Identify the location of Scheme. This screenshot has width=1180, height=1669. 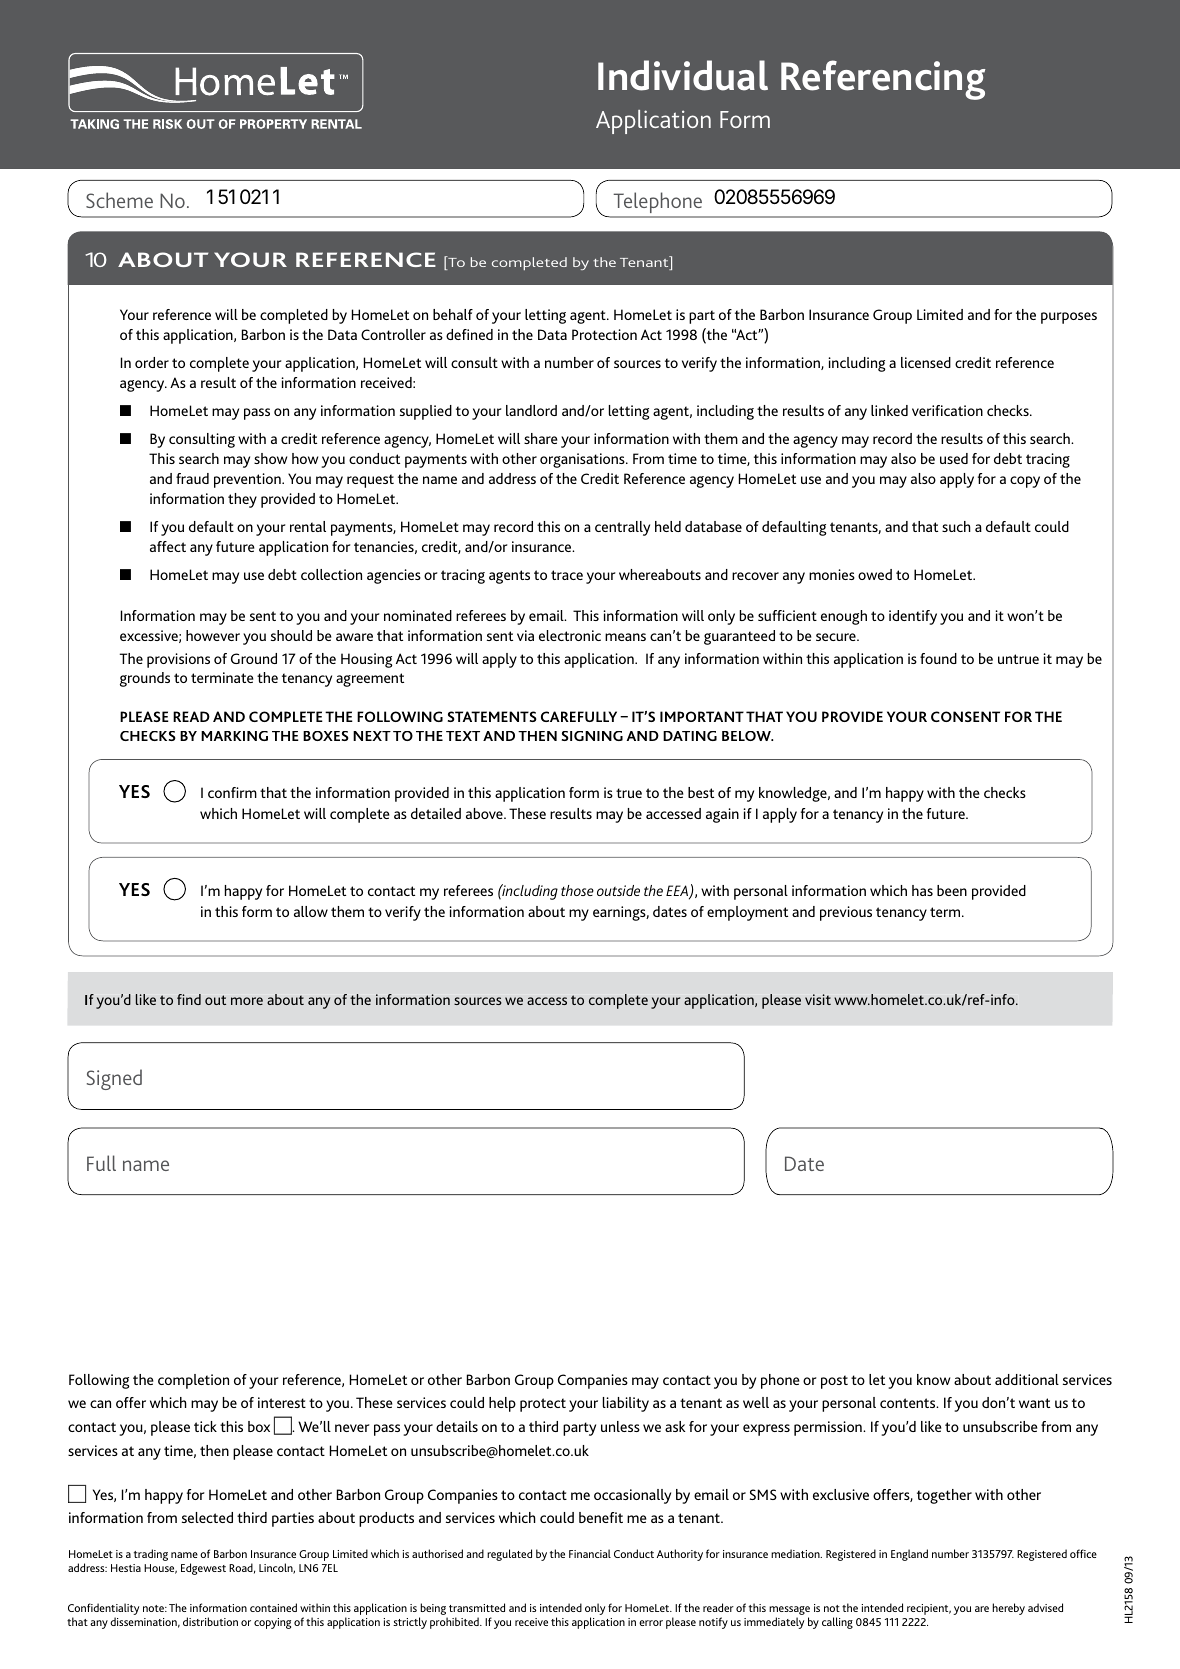
(119, 200).
